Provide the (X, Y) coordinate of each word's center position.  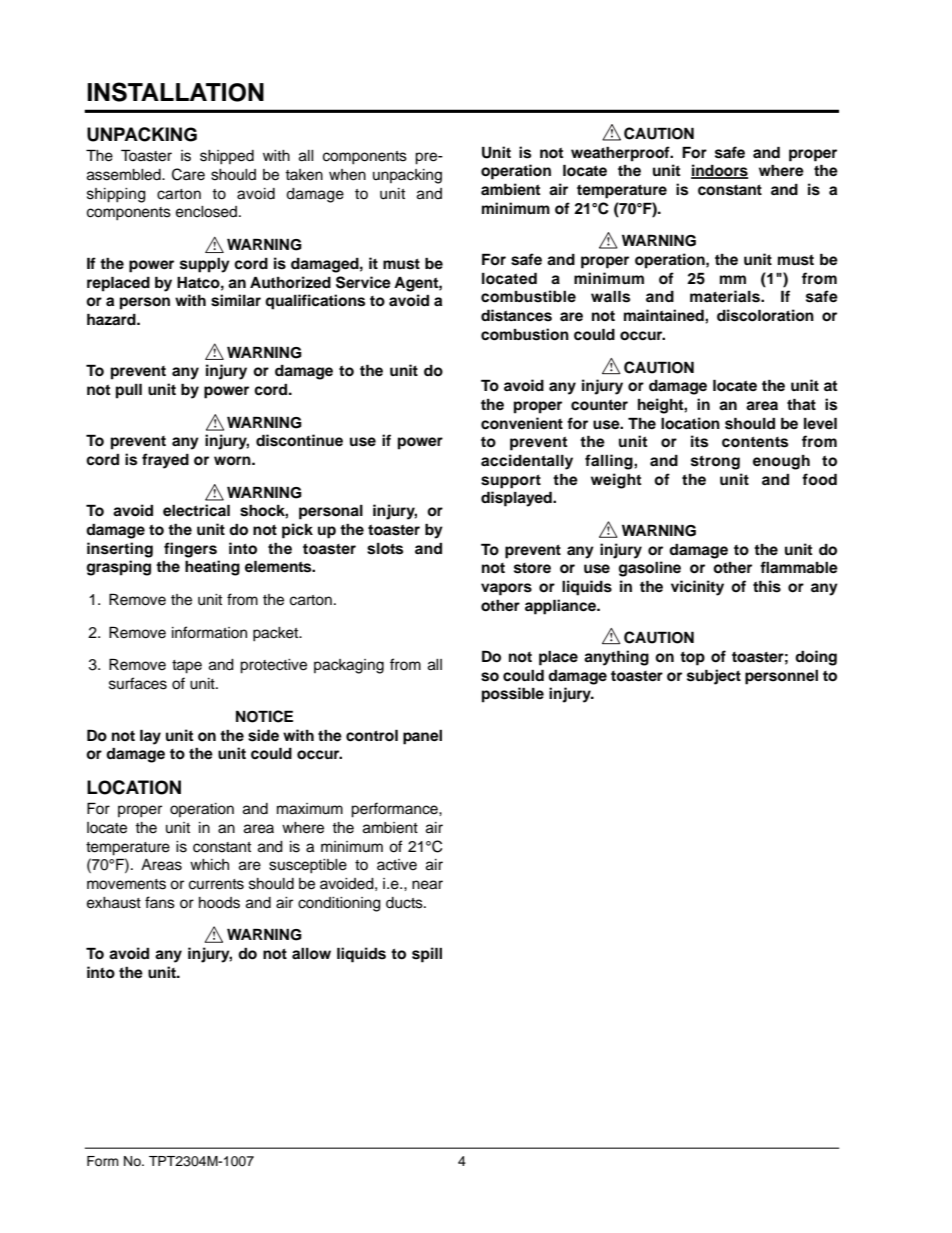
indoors (719, 171)
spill (427, 955)
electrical (196, 510)
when (347, 175)
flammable (799, 567)
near (427, 885)
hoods (219, 903)
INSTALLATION (175, 92)
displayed (517, 499)
